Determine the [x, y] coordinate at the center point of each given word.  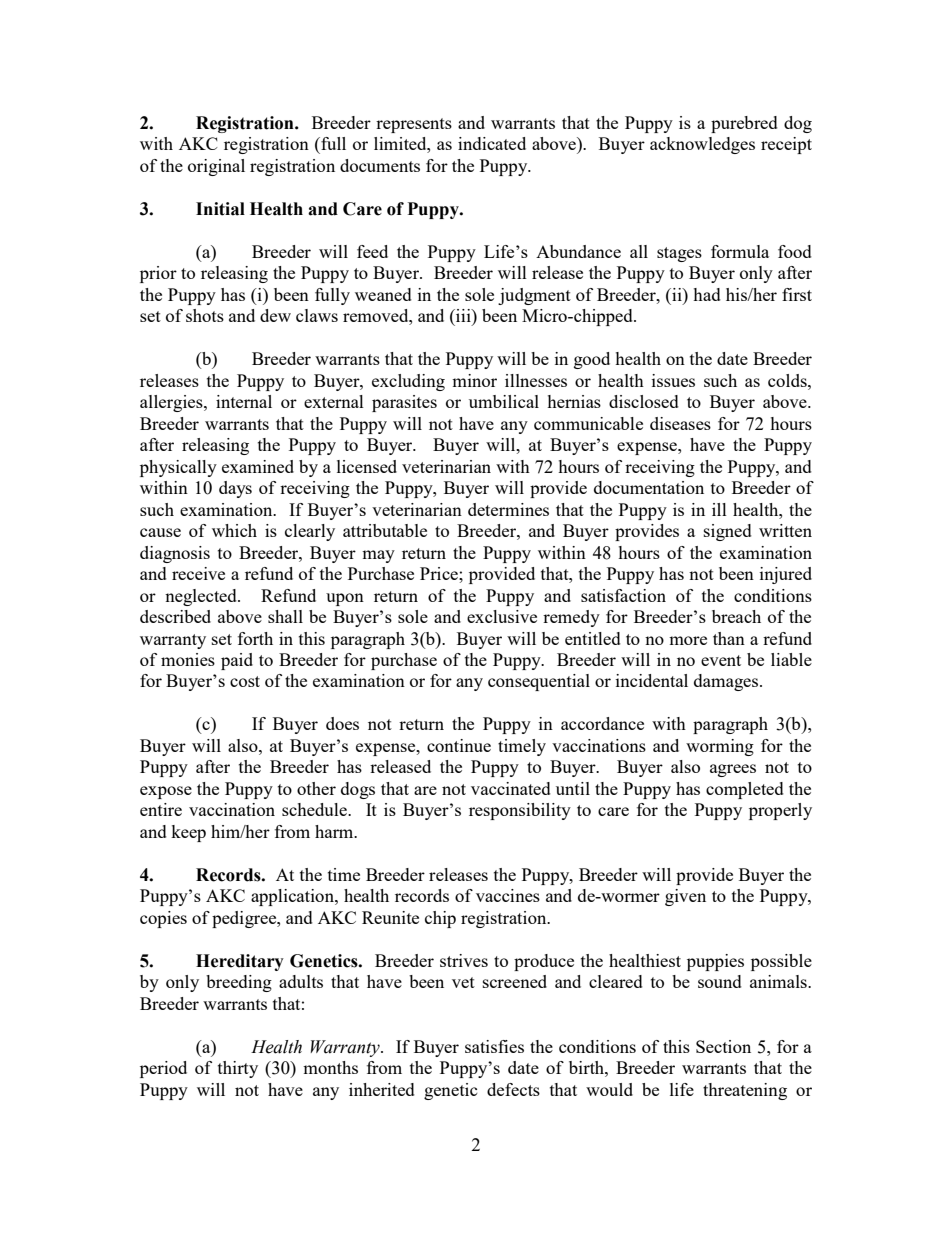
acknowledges [702, 145]
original [216, 167]
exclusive [502, 616]
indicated [492, 143]
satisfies [494, 1046]
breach [736, 616]
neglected [202, 597]
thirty [238, 1069]
